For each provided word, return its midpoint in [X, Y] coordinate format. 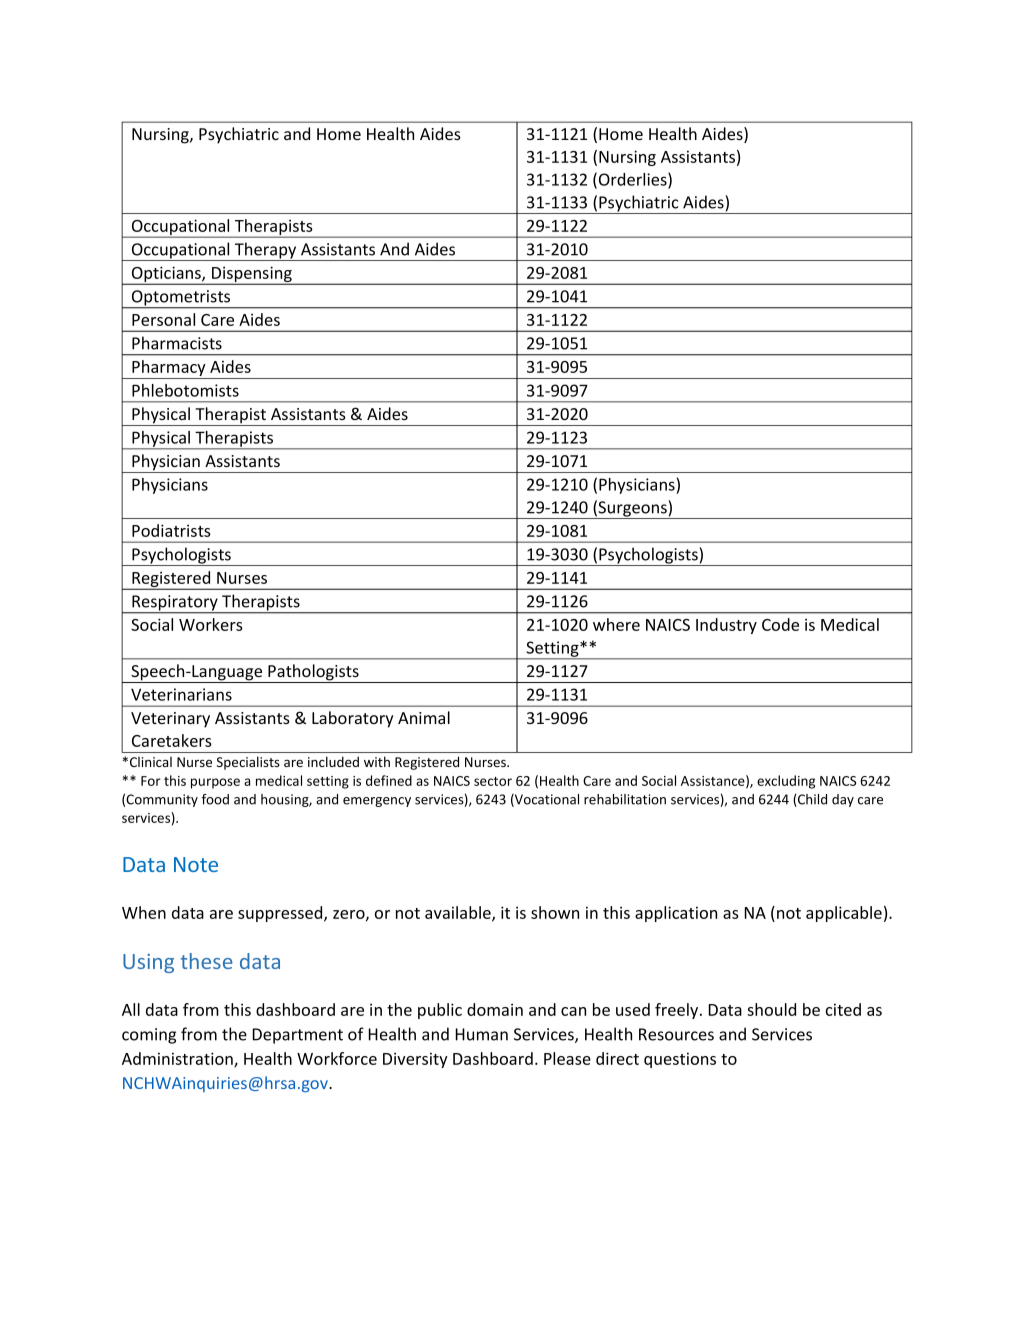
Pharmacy [169, 369]
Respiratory [175, 604]
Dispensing [252, 275]
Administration [178, 1059]
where [616, 624]
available [459, 913]
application [676, 914]
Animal [424, 717]
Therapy [266, 251]
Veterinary [170, 720]
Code [780, 624]
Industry [726, 626]
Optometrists [181, 299]
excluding [786, 782]
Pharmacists [177, 343]
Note [196, 864]
